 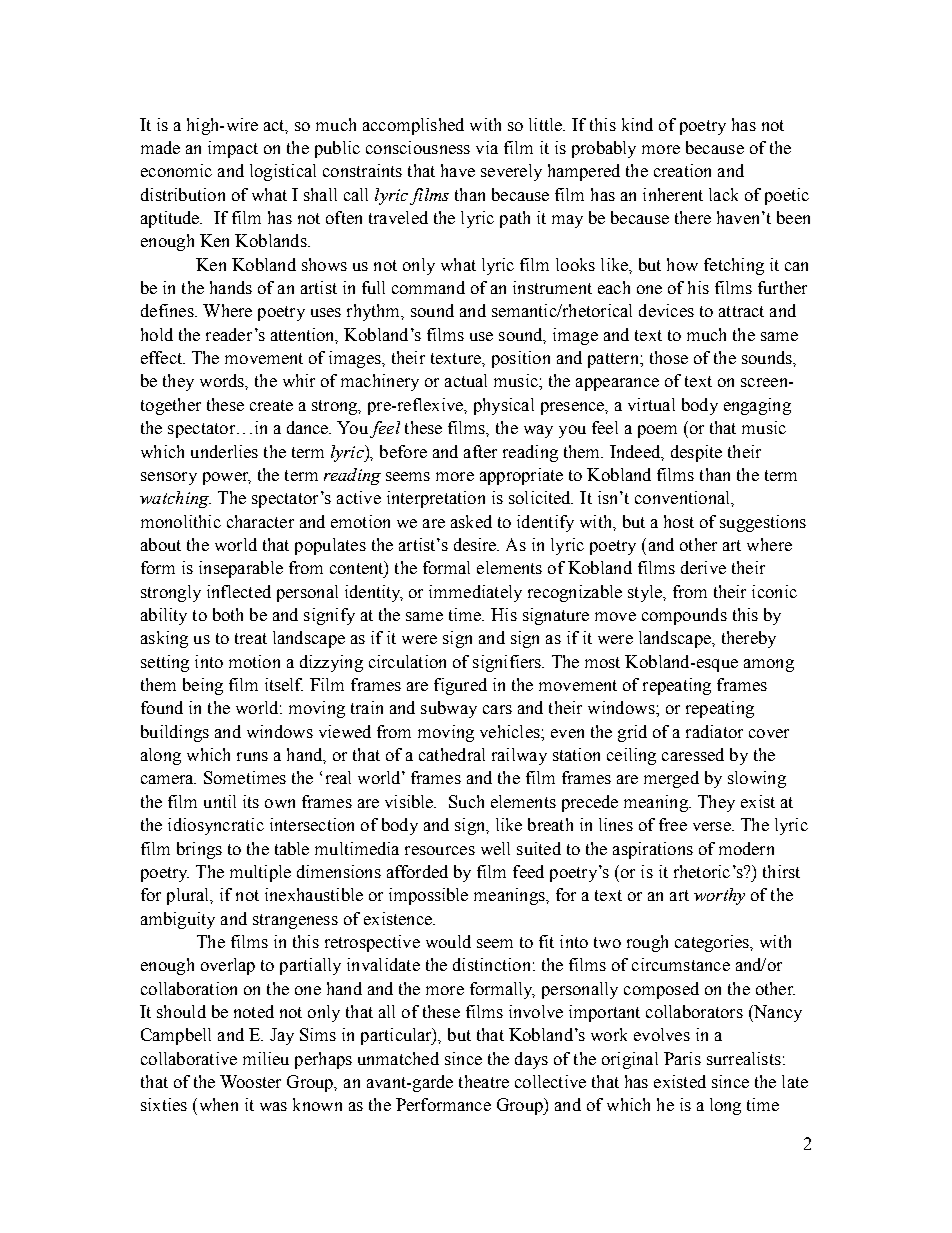 I want to click on verse, so click(x=713, y=826).
